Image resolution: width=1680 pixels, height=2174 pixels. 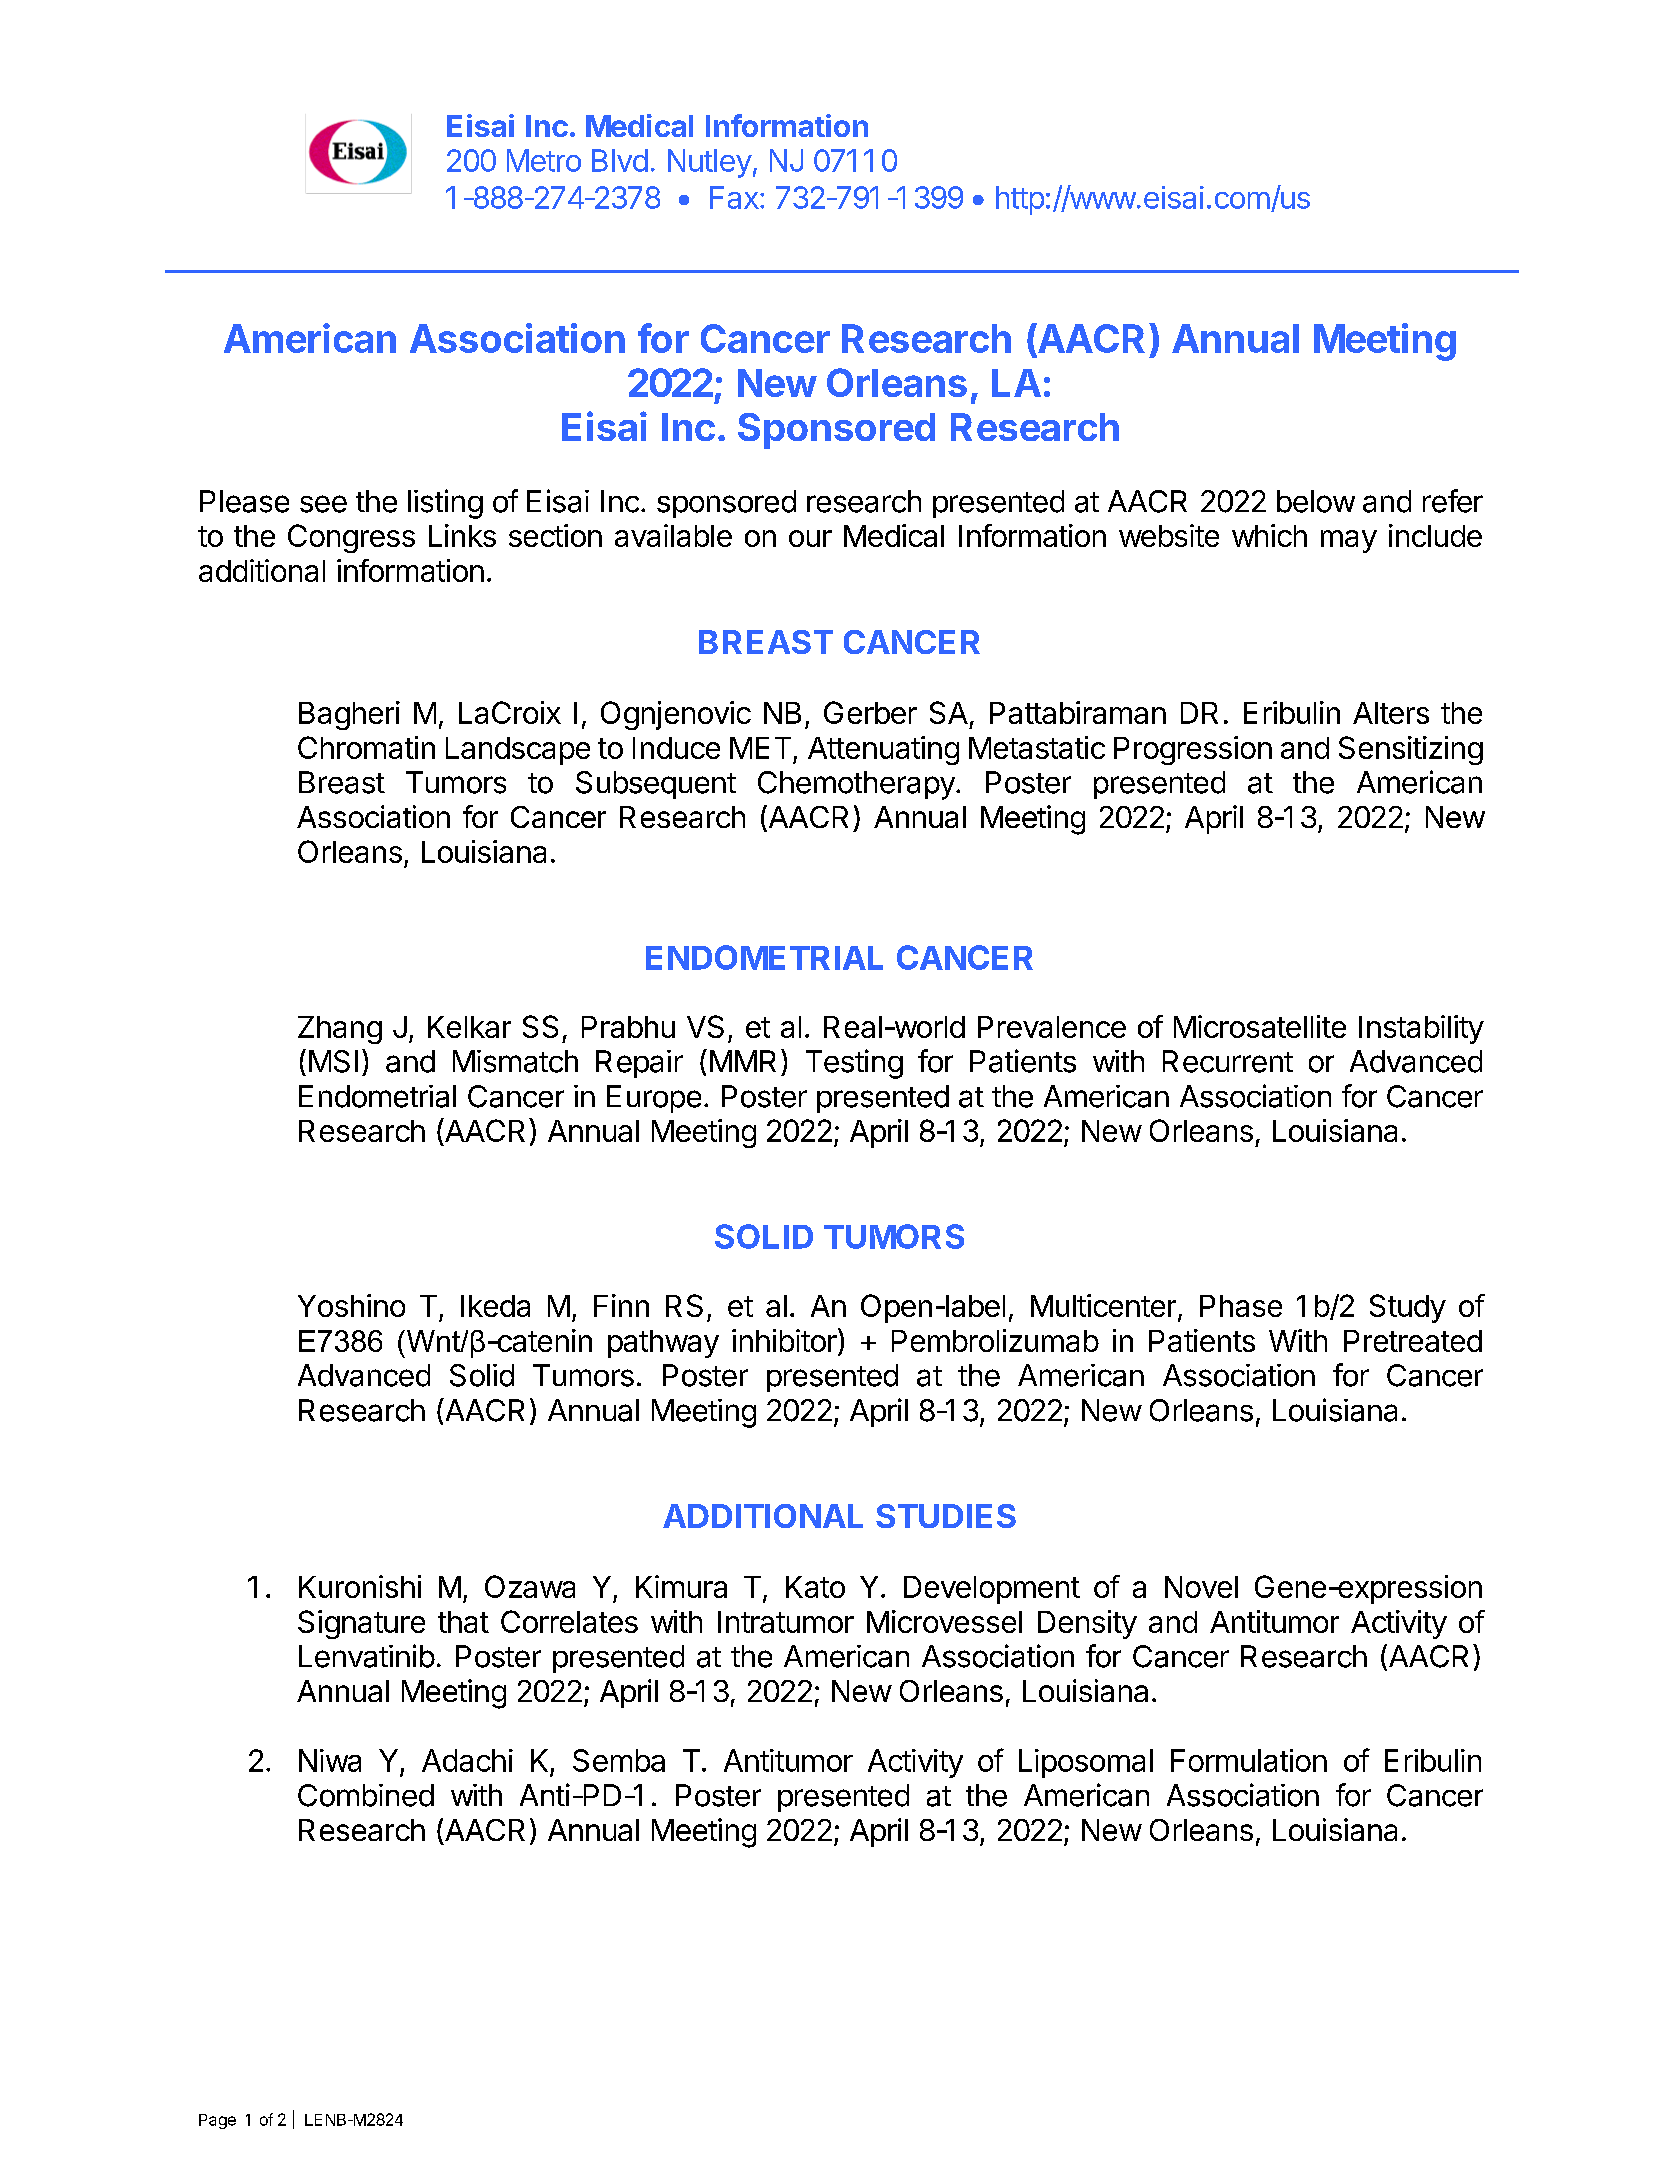 I want to click on below, so click(x=1316, y=501).
